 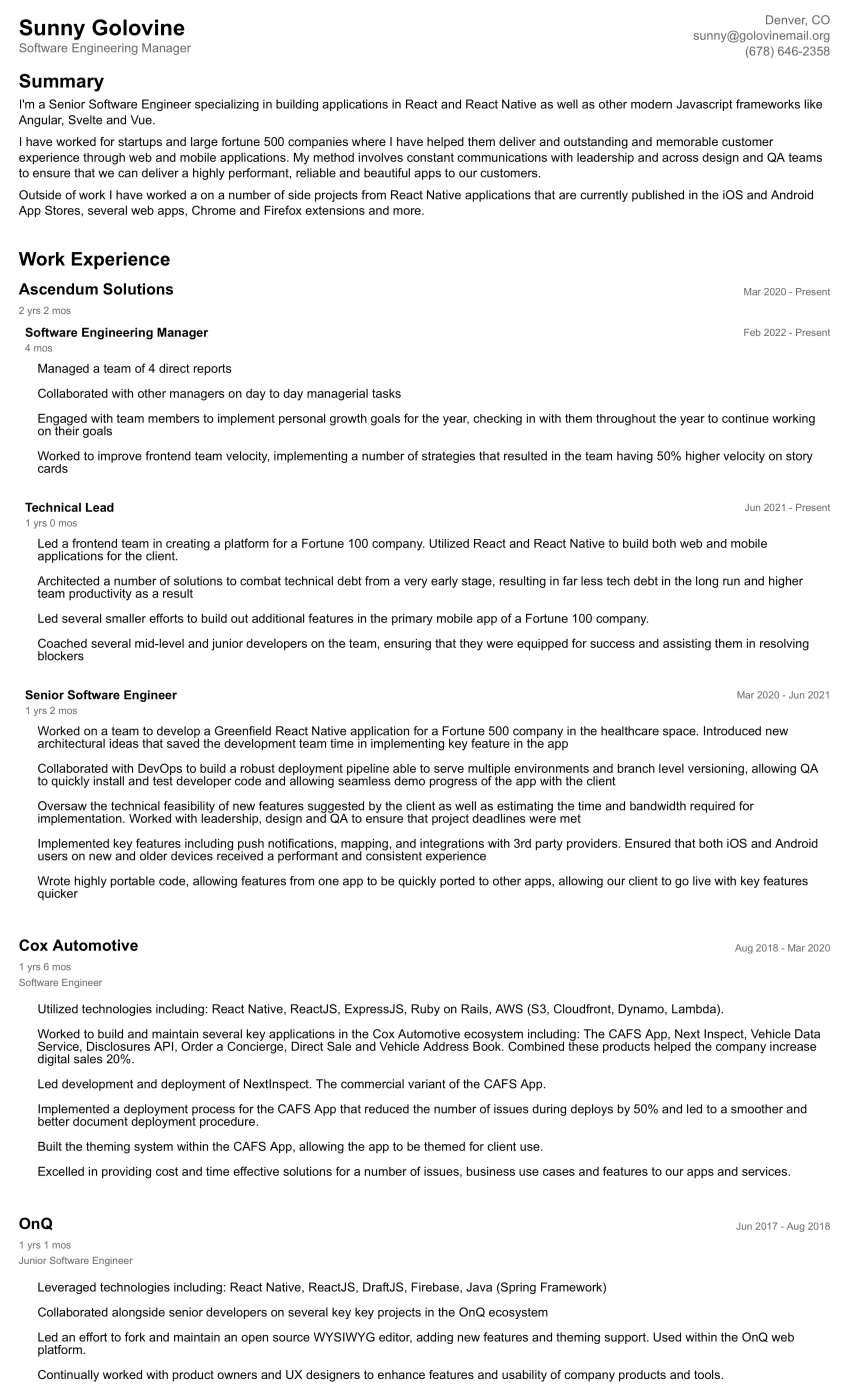 What do you see at coordinates (745, 418) in the screenshot?
I see `continue` at bounding box center [745, 418].
